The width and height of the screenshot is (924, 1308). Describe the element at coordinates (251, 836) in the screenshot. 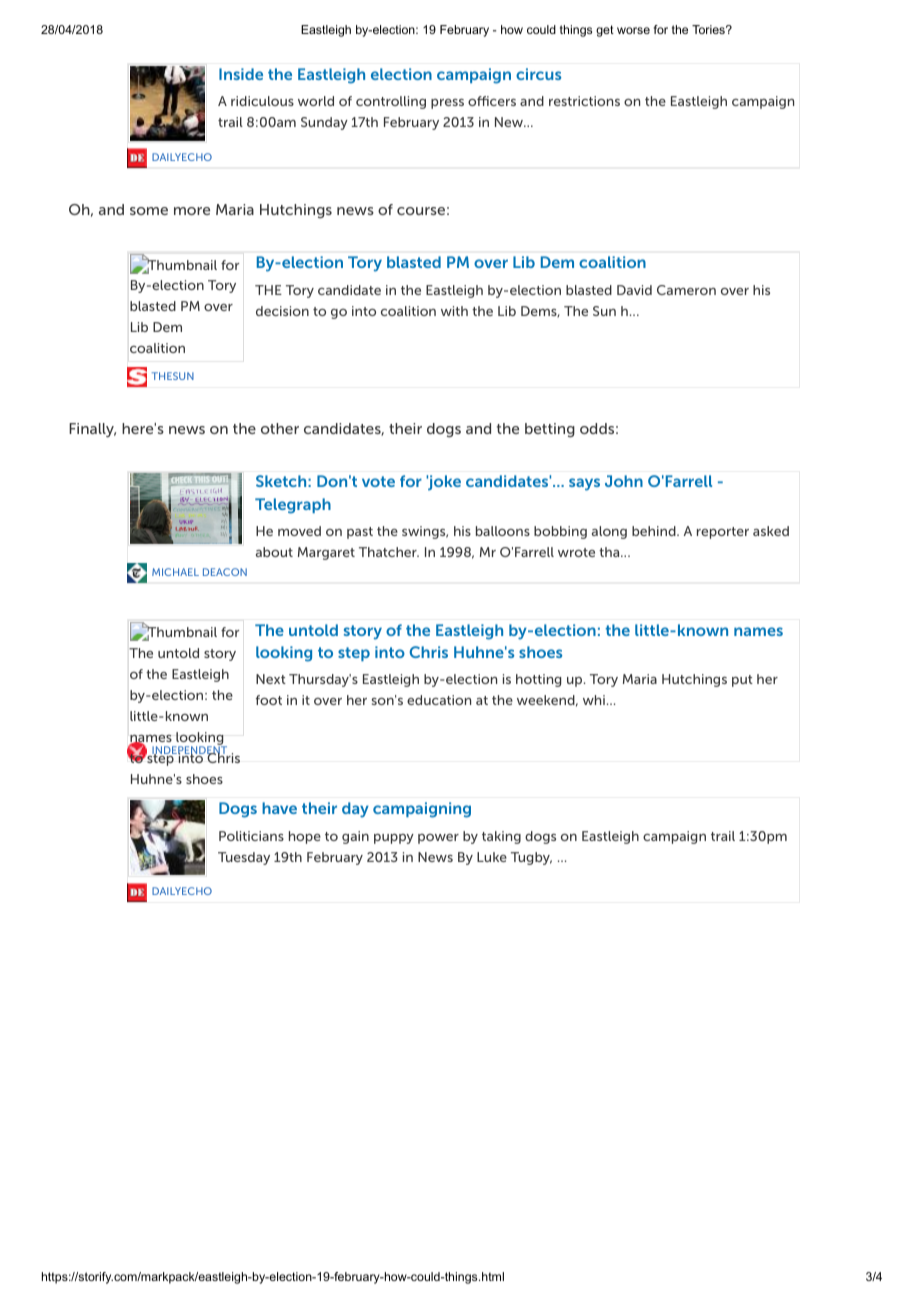

I see `Politicians` at that location.
